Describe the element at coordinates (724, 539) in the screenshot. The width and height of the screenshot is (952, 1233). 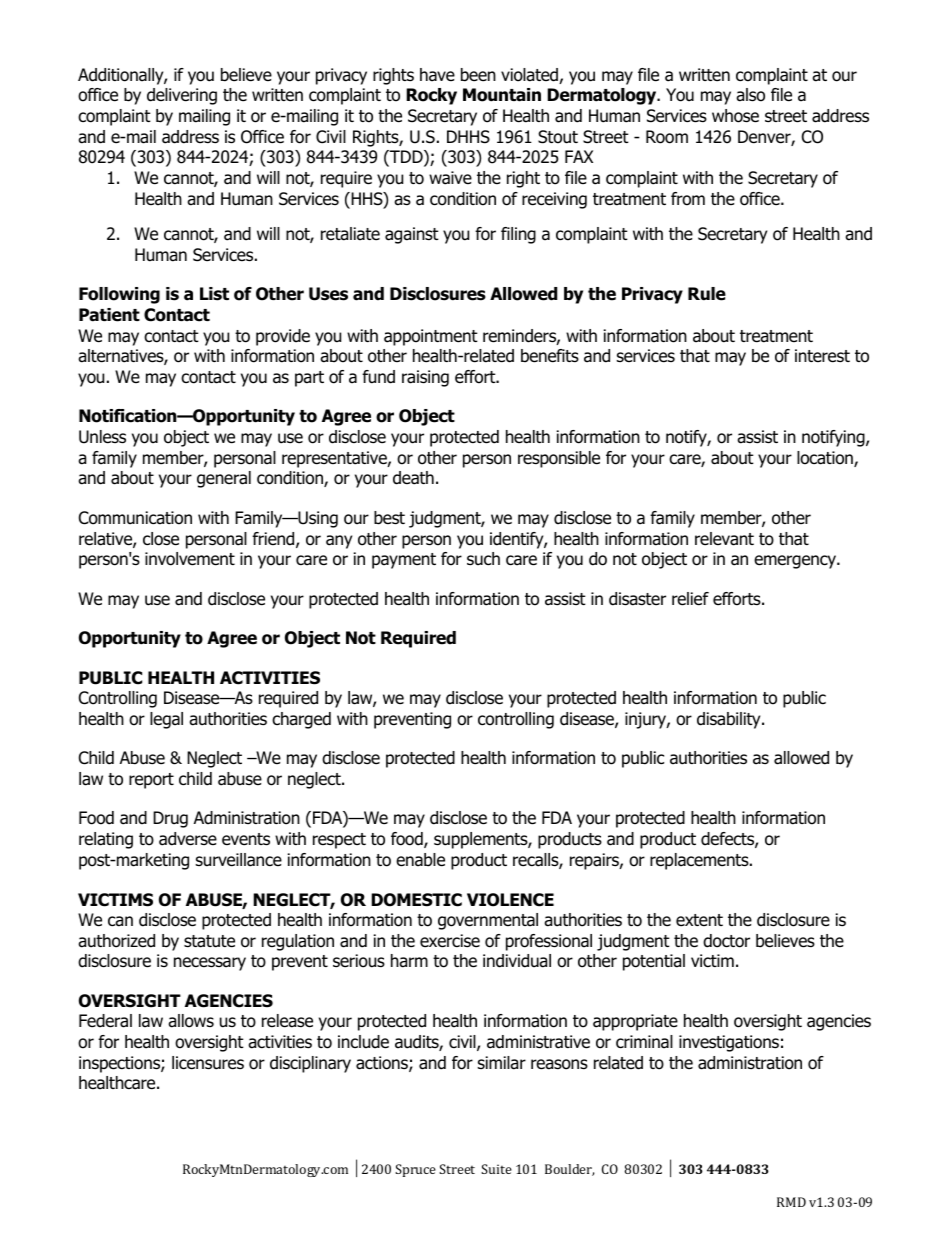
I see `relevant` at that location.
